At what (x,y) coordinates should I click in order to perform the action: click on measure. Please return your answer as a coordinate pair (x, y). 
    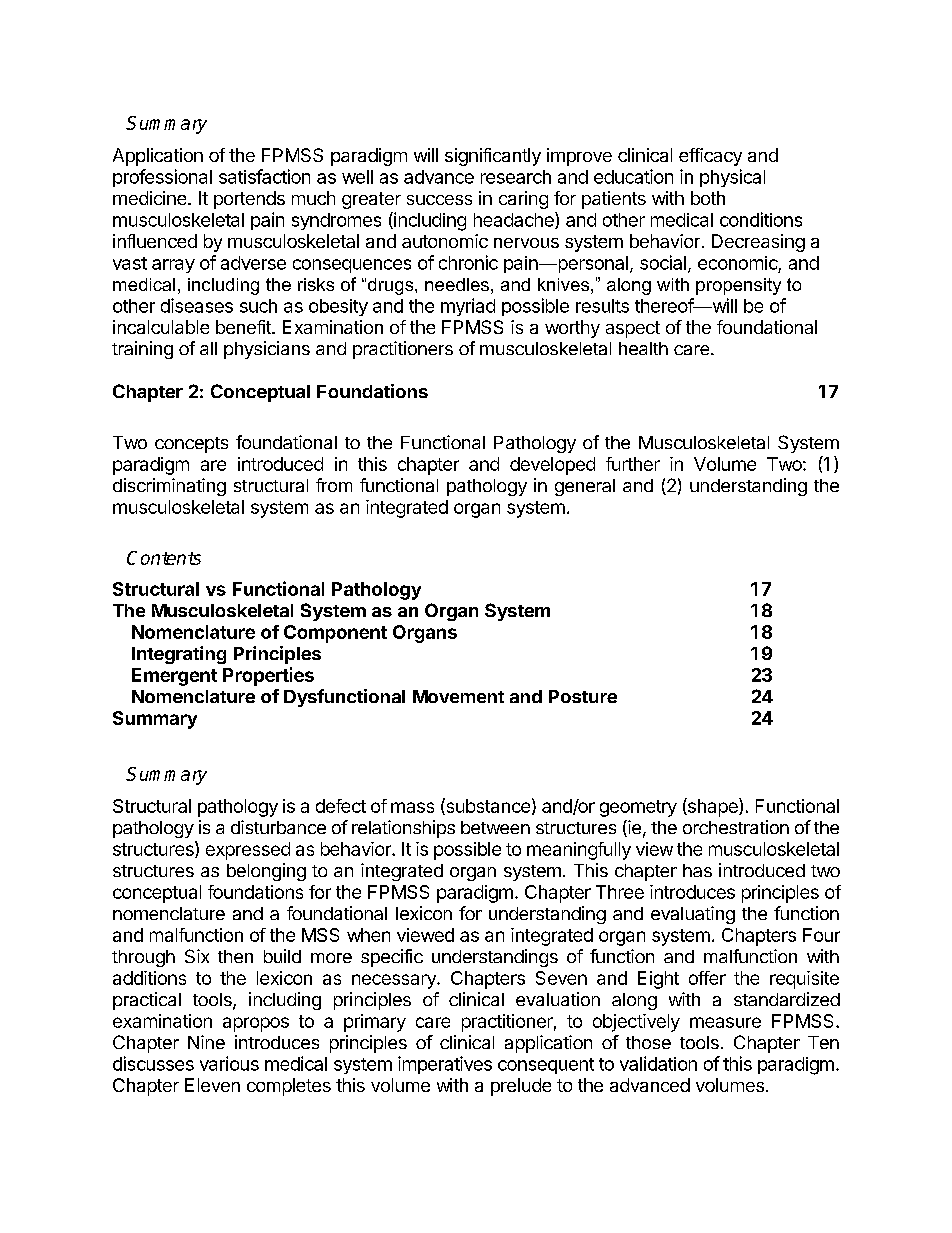
    Looking at the image, I should click on (725, 1022).
